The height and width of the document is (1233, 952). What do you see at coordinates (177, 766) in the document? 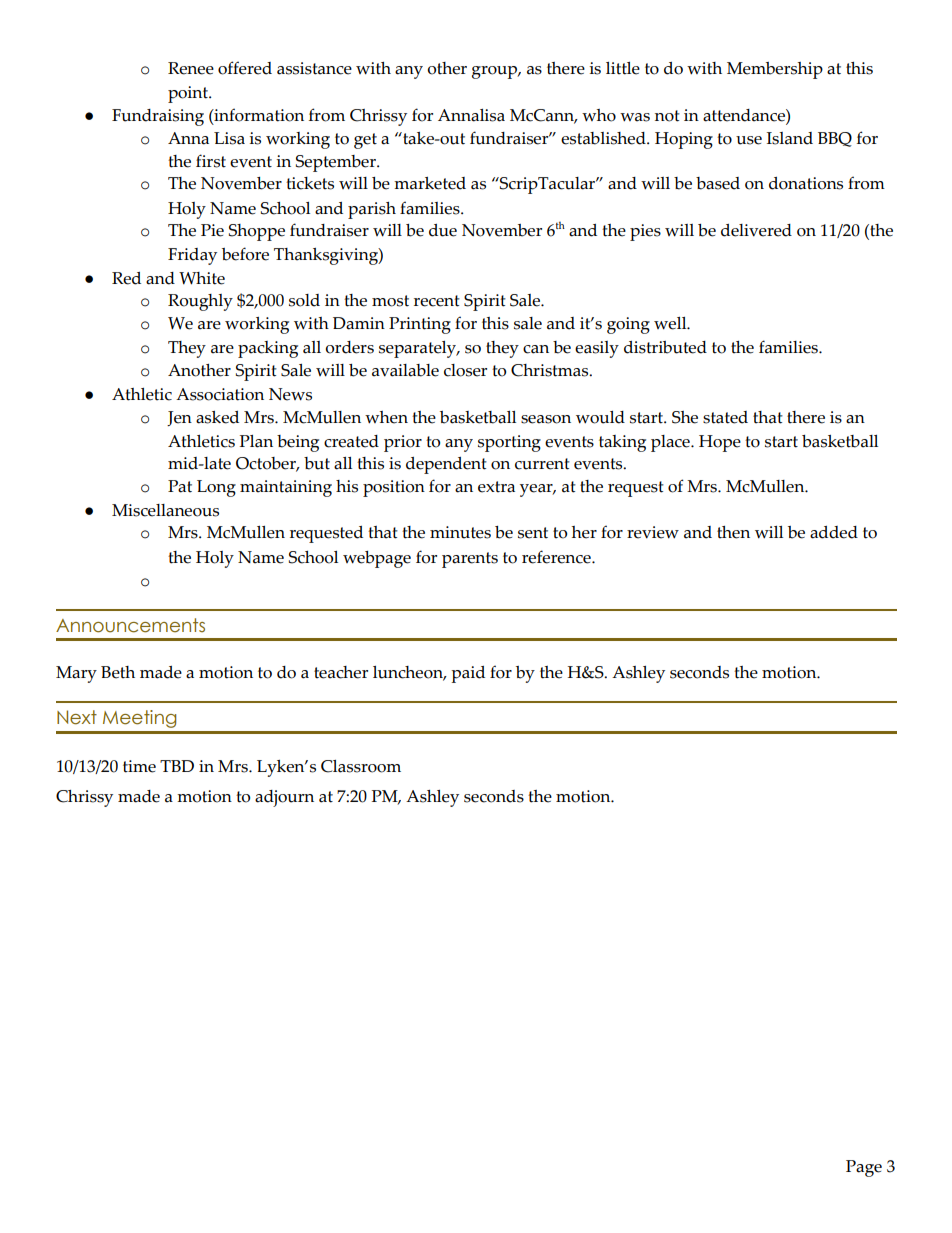
I see `TBD` at bounding box center [177, 766].
